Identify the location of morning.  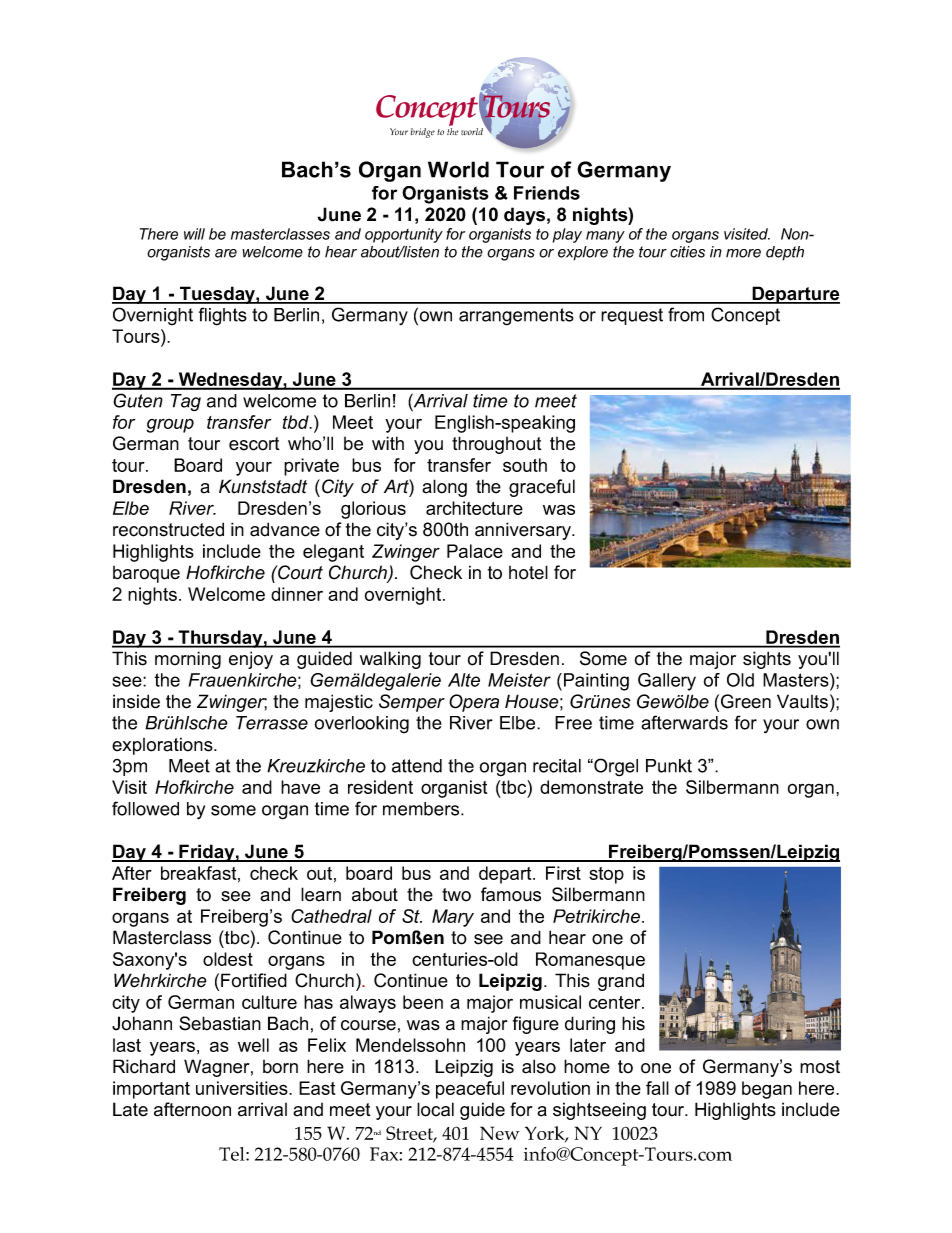
(188, 660).
